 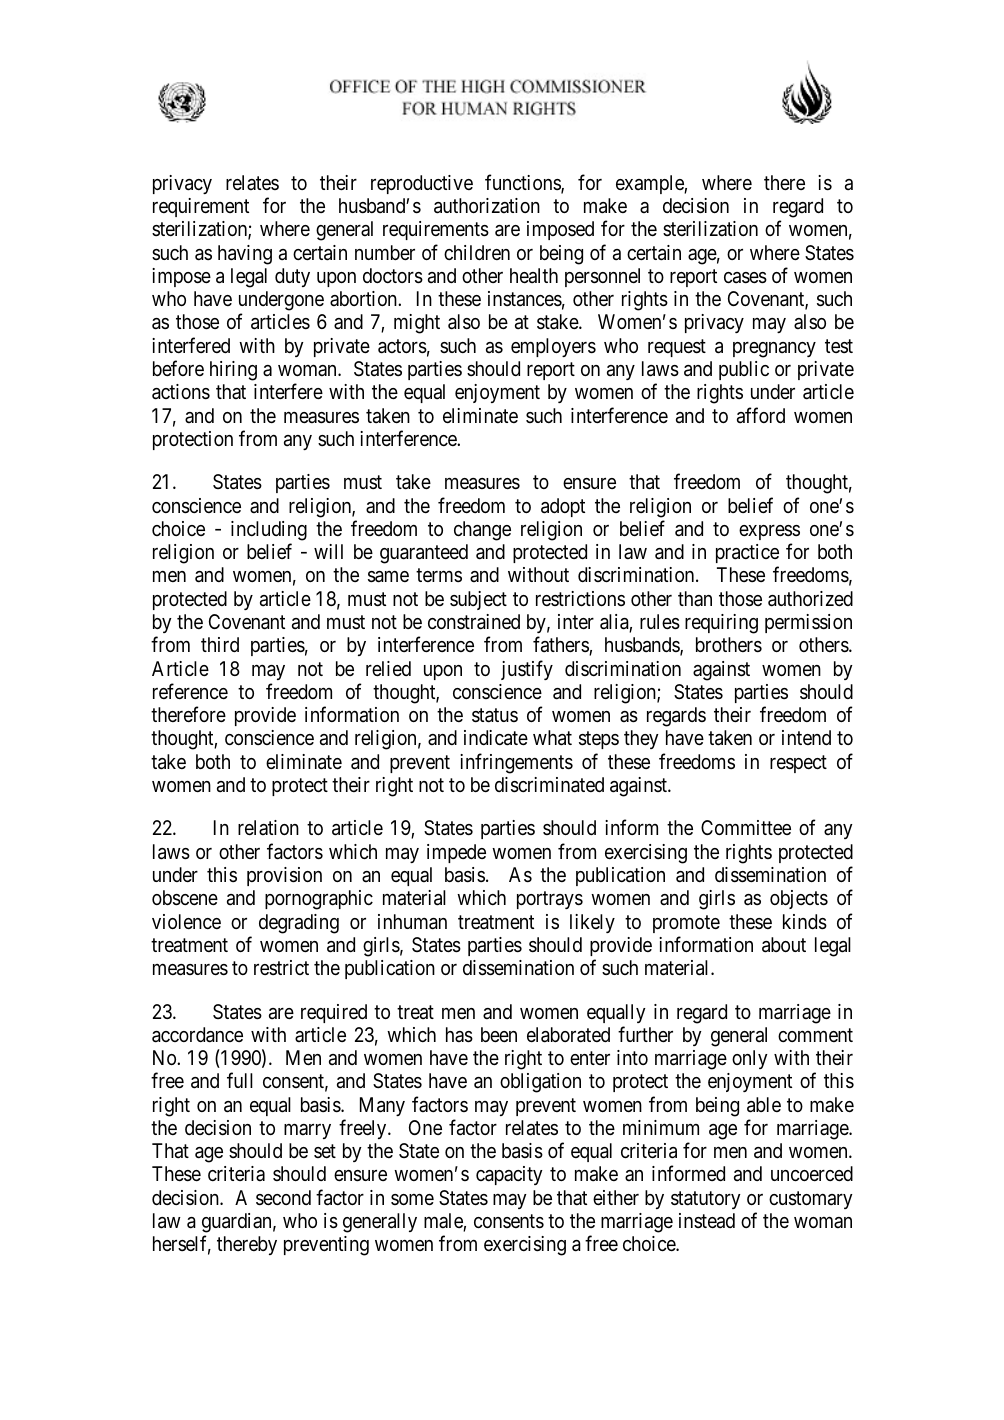 I want to click on authorization, so click(x=487, y=206).
